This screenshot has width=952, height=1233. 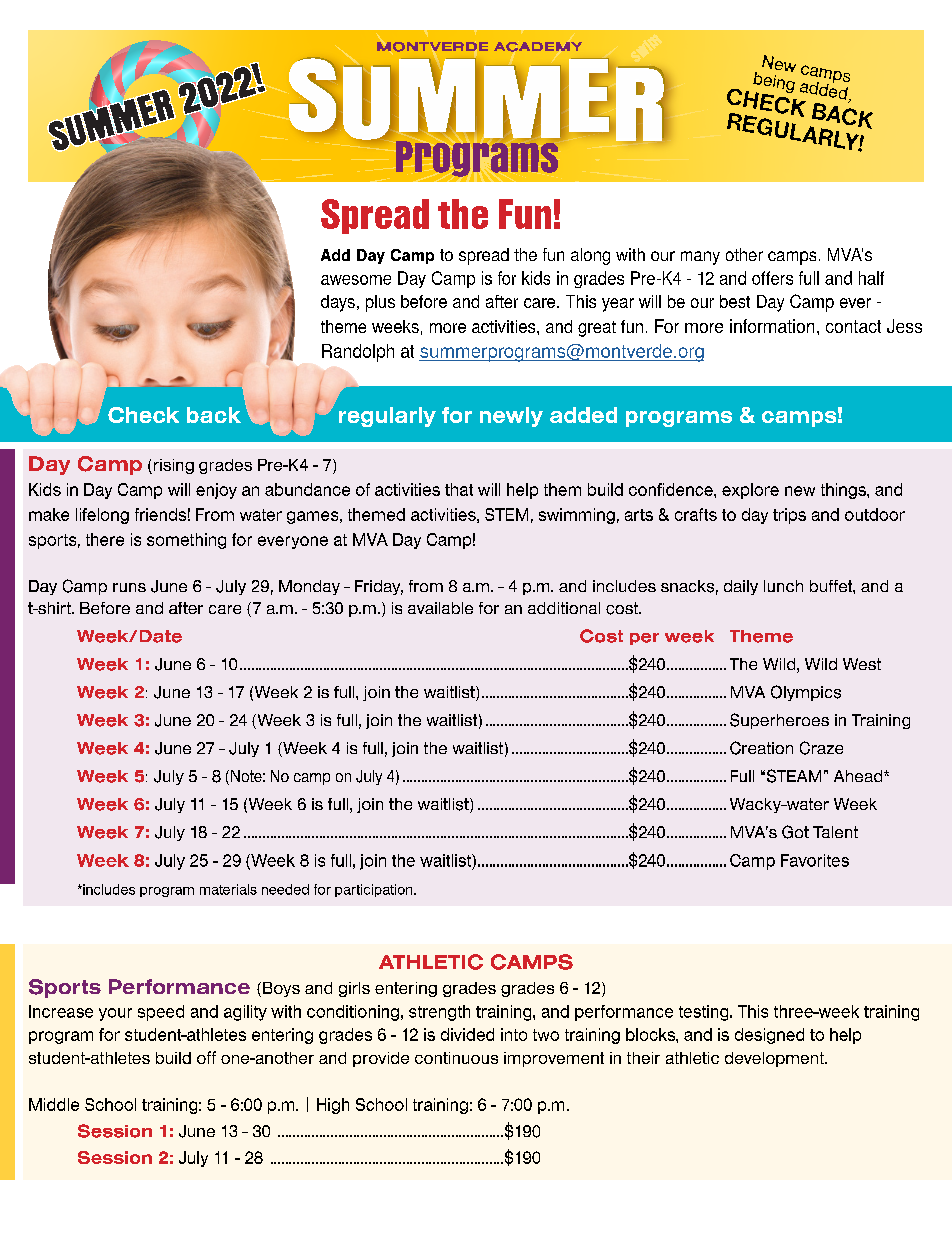 I want to click on Middle, so click(x=54, y=1104).
